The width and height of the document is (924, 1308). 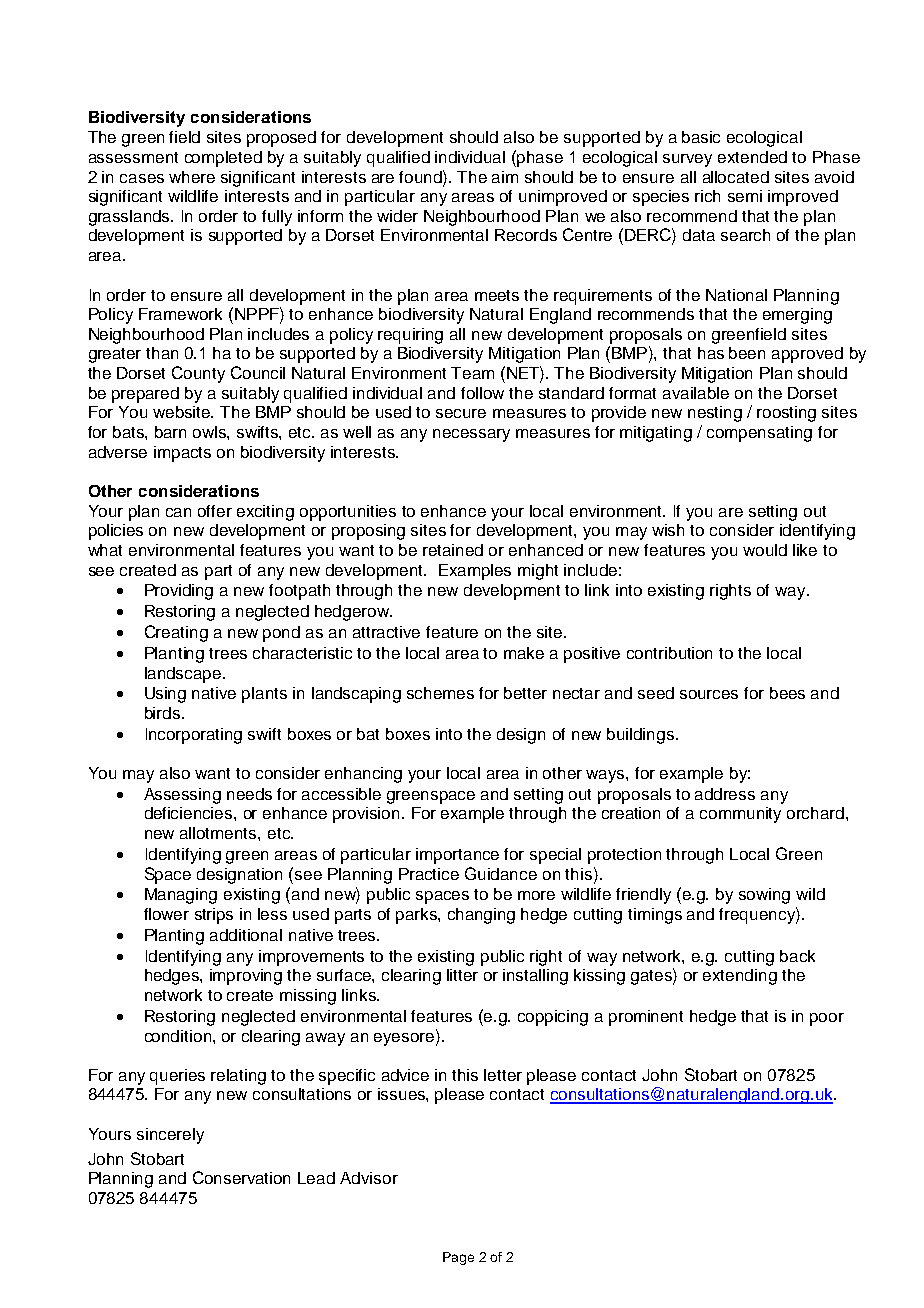 What do you see at coordinates (505, 177) in the document?
I see `aim` at bounding box center [505, 177].
